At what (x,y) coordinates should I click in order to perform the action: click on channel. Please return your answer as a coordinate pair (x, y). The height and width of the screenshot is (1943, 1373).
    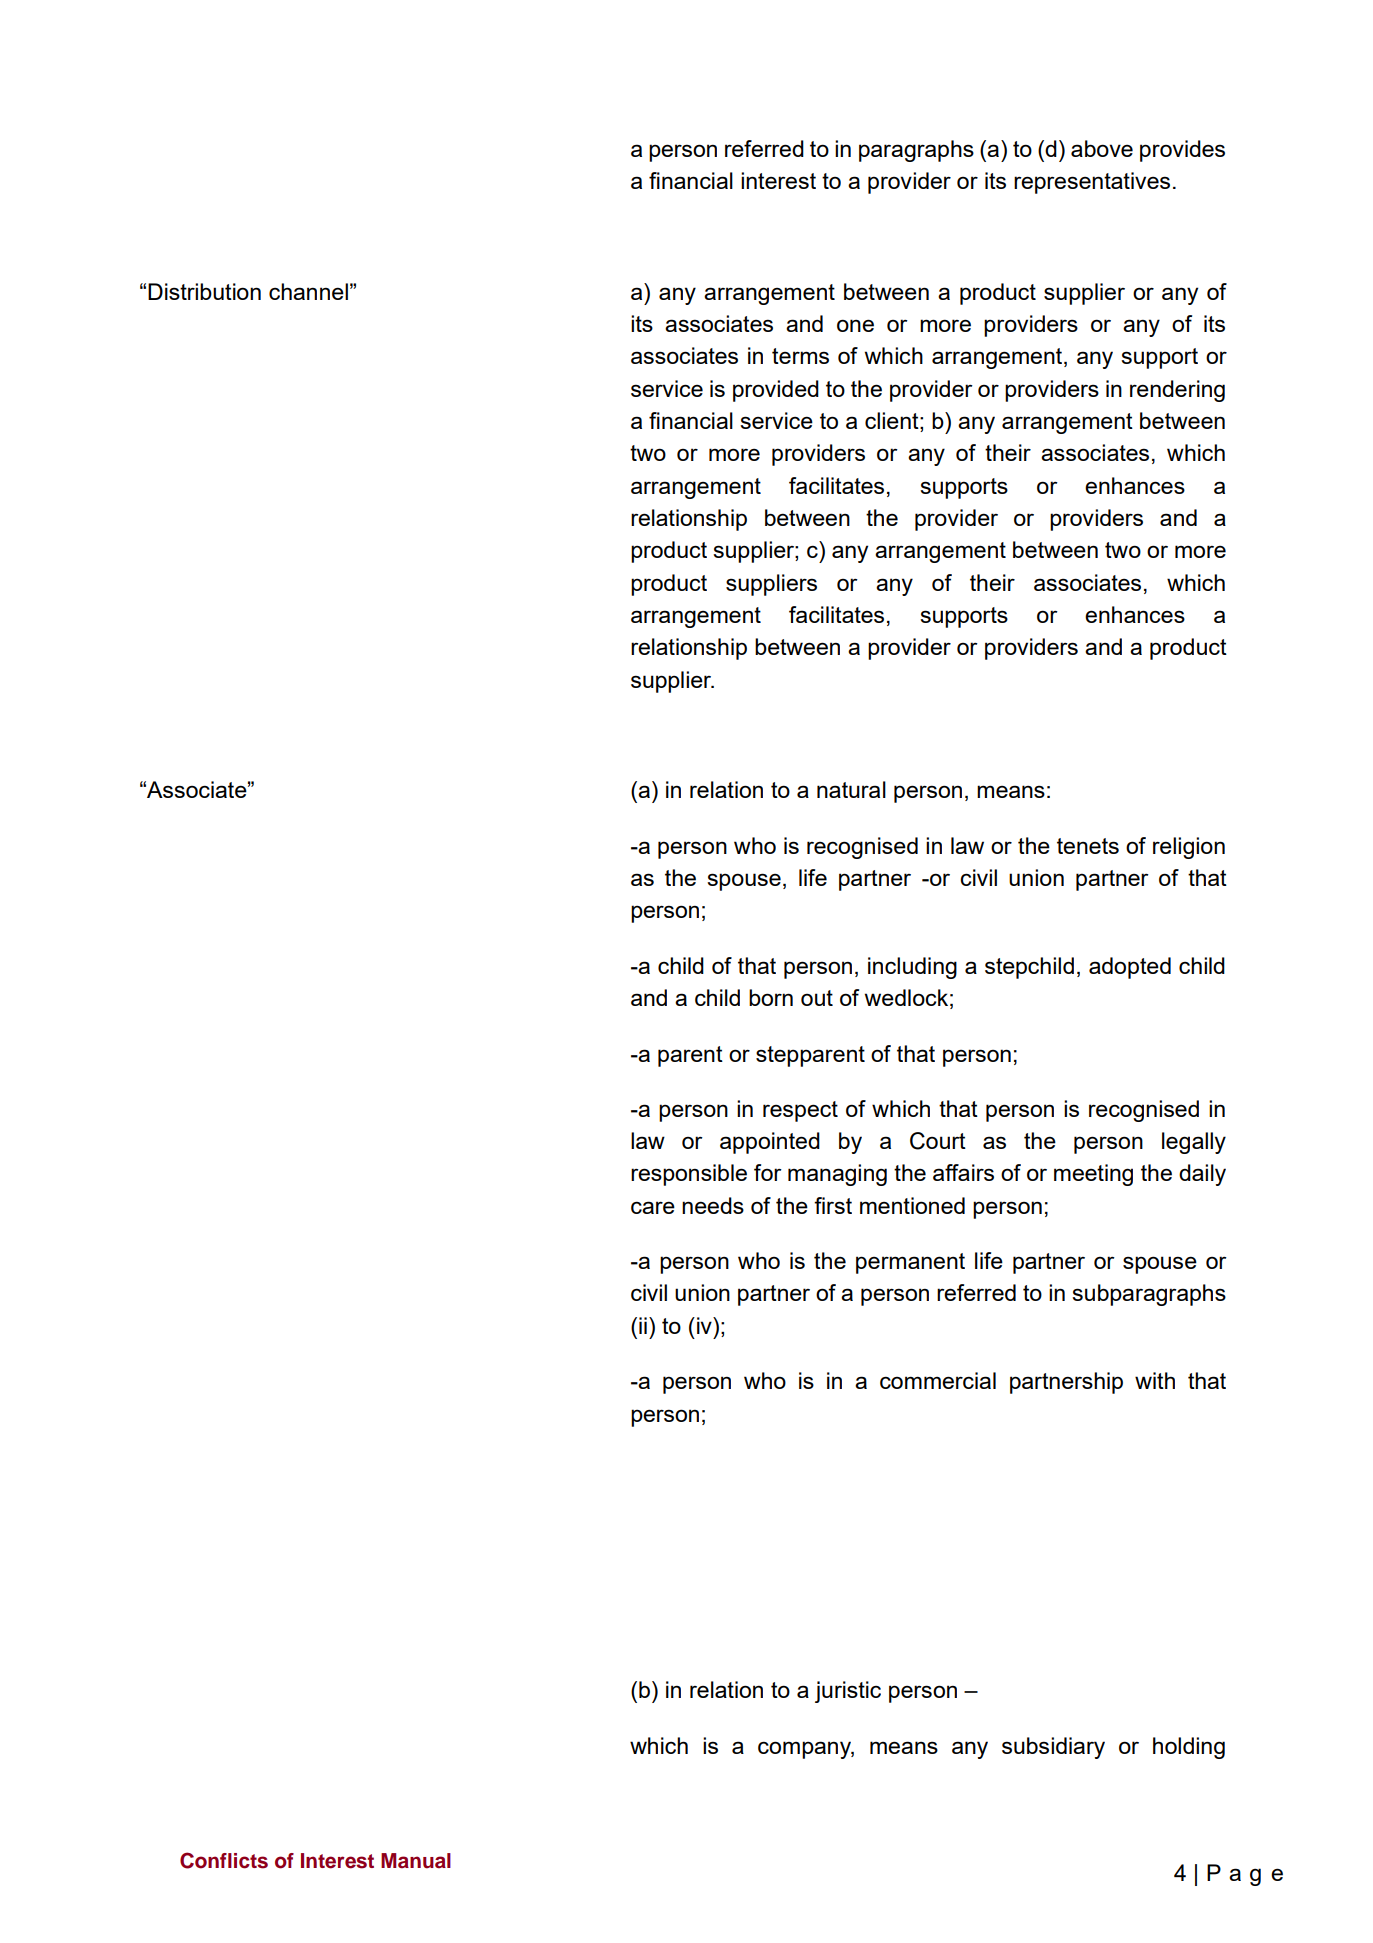
    Looking at the image, I should click on (308, 291).
